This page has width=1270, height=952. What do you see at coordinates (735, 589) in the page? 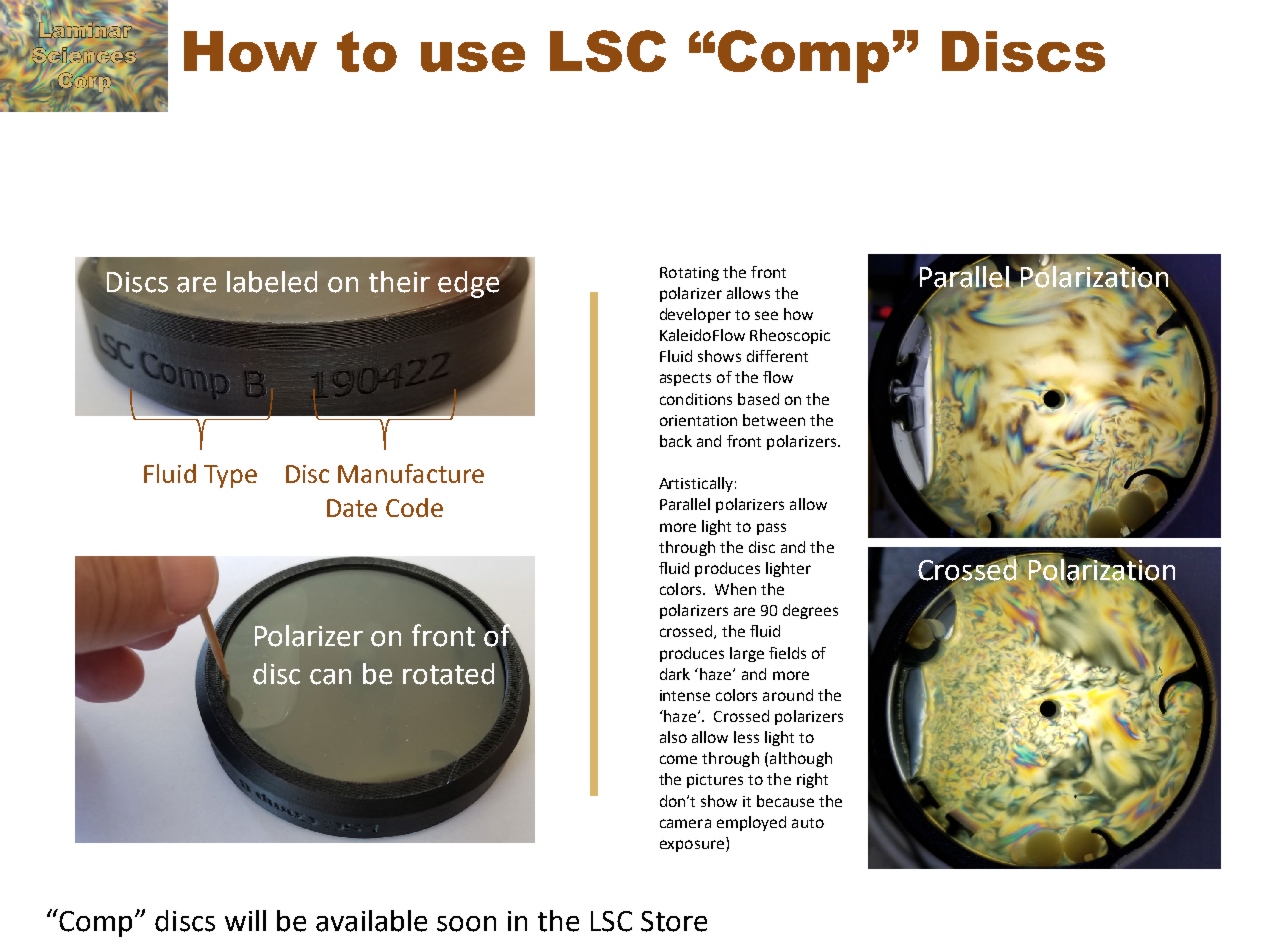
I see `When` at bounding box center [735, 589].
